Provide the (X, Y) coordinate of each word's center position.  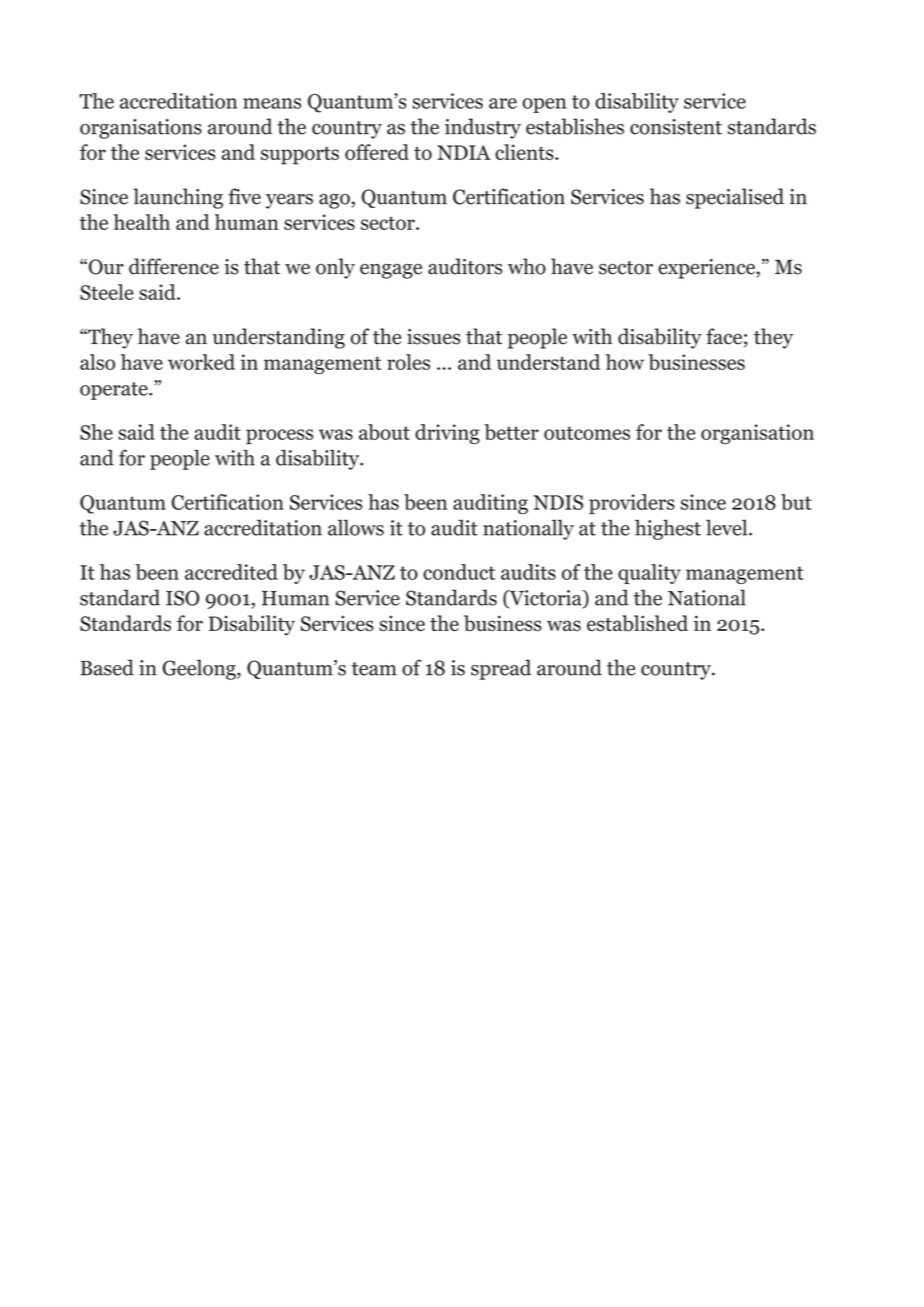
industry (483, 128)
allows (356, 527)
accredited (231, 572)
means (272, 103)
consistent (676, 127)
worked (201, 362)
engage (391, 271)
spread (501, 669)
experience (707, 269)
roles (408, 362)
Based (107, 667)
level (728, 527)
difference (174, 266)
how (625, 362)
